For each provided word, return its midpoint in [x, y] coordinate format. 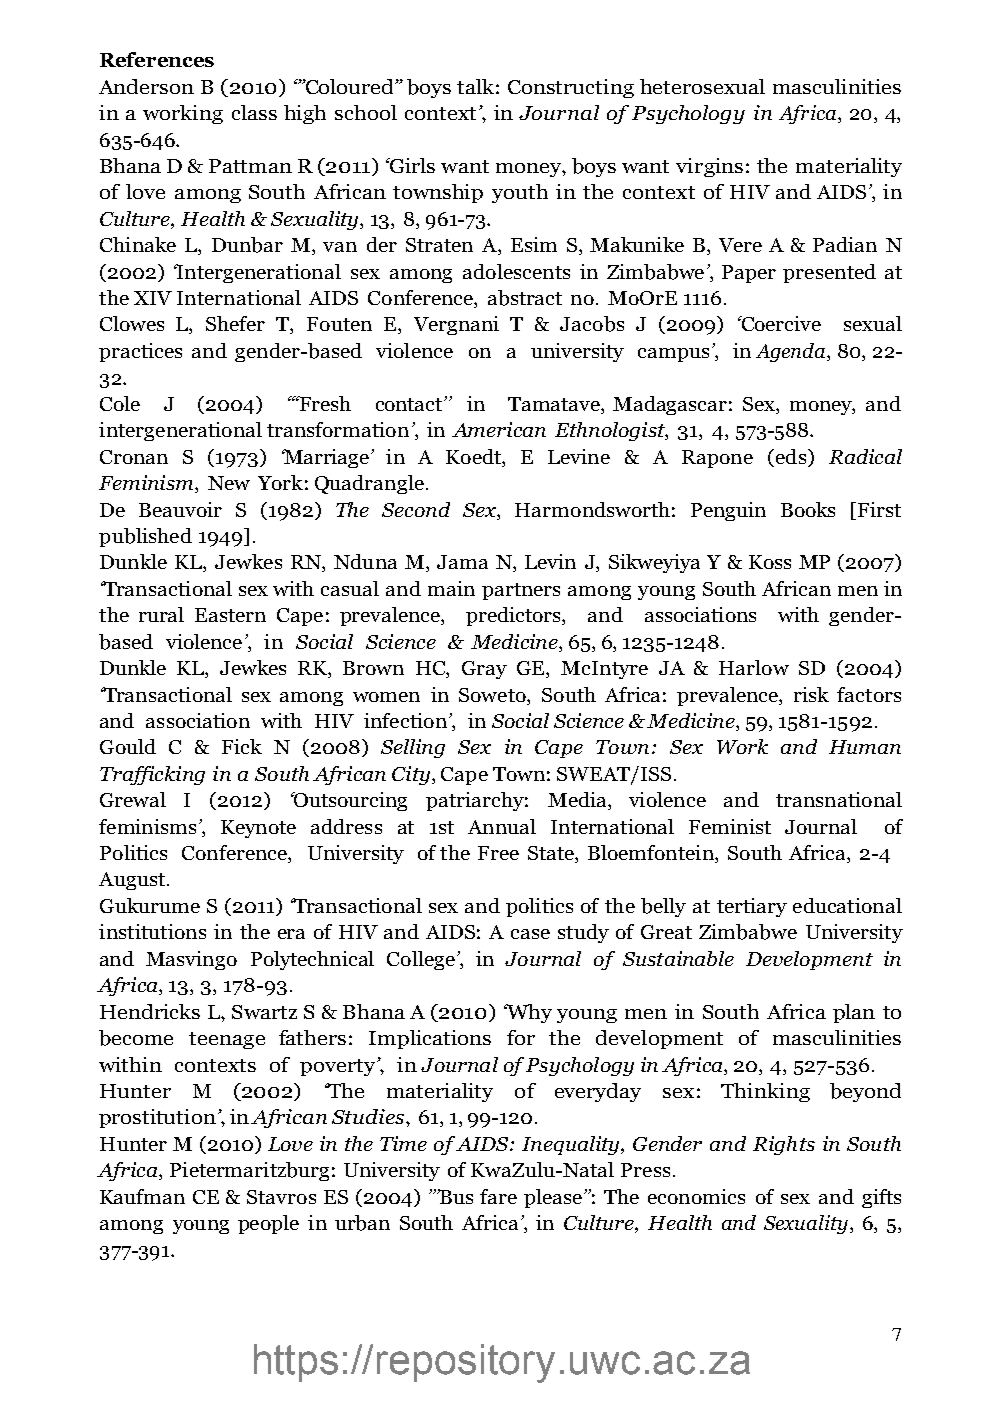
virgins [709, 167]
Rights [784, 1145]
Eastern [230, 615]
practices [140, 352]
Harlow [754, 667]
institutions [152, 931]
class [254, 112]
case [530, 934]
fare [498, 1196]
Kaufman [142, 1196]
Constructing [571, 88]
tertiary [752, 907]
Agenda [792, 352]
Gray [484, 670]
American [499, 429]
